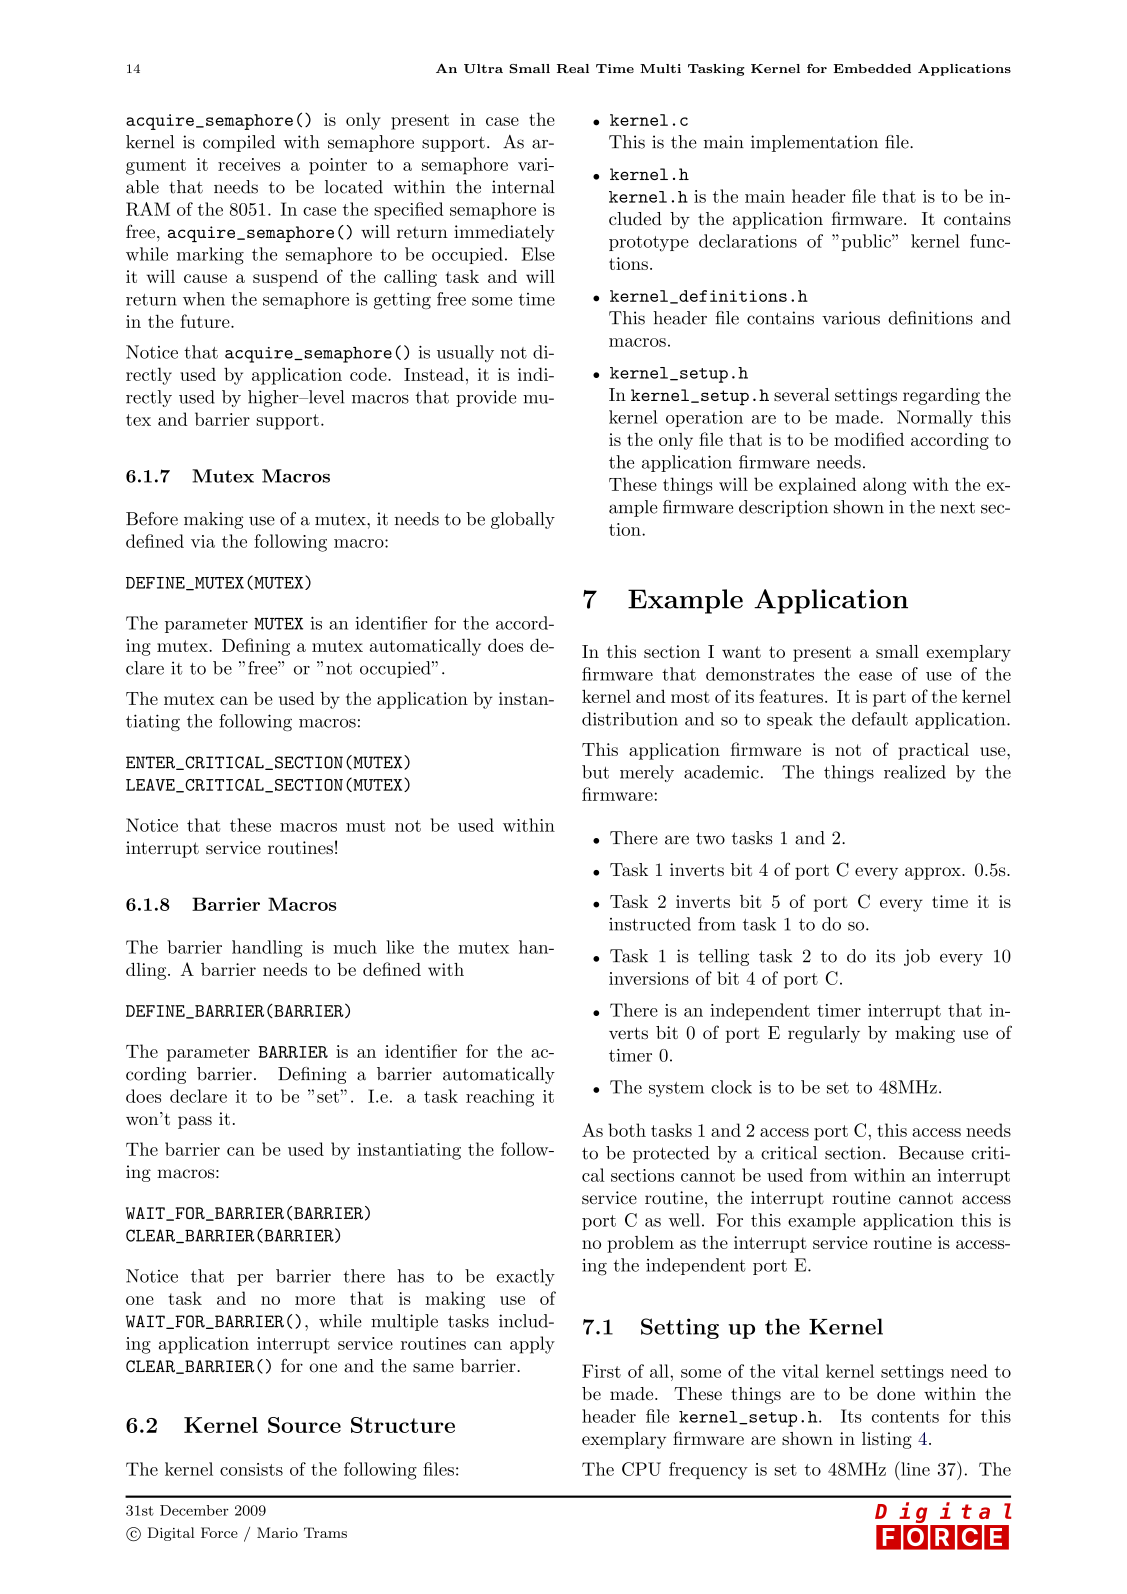 The width and height of the document is (1127, 1594). I want to click on future, so click(206, 321).
